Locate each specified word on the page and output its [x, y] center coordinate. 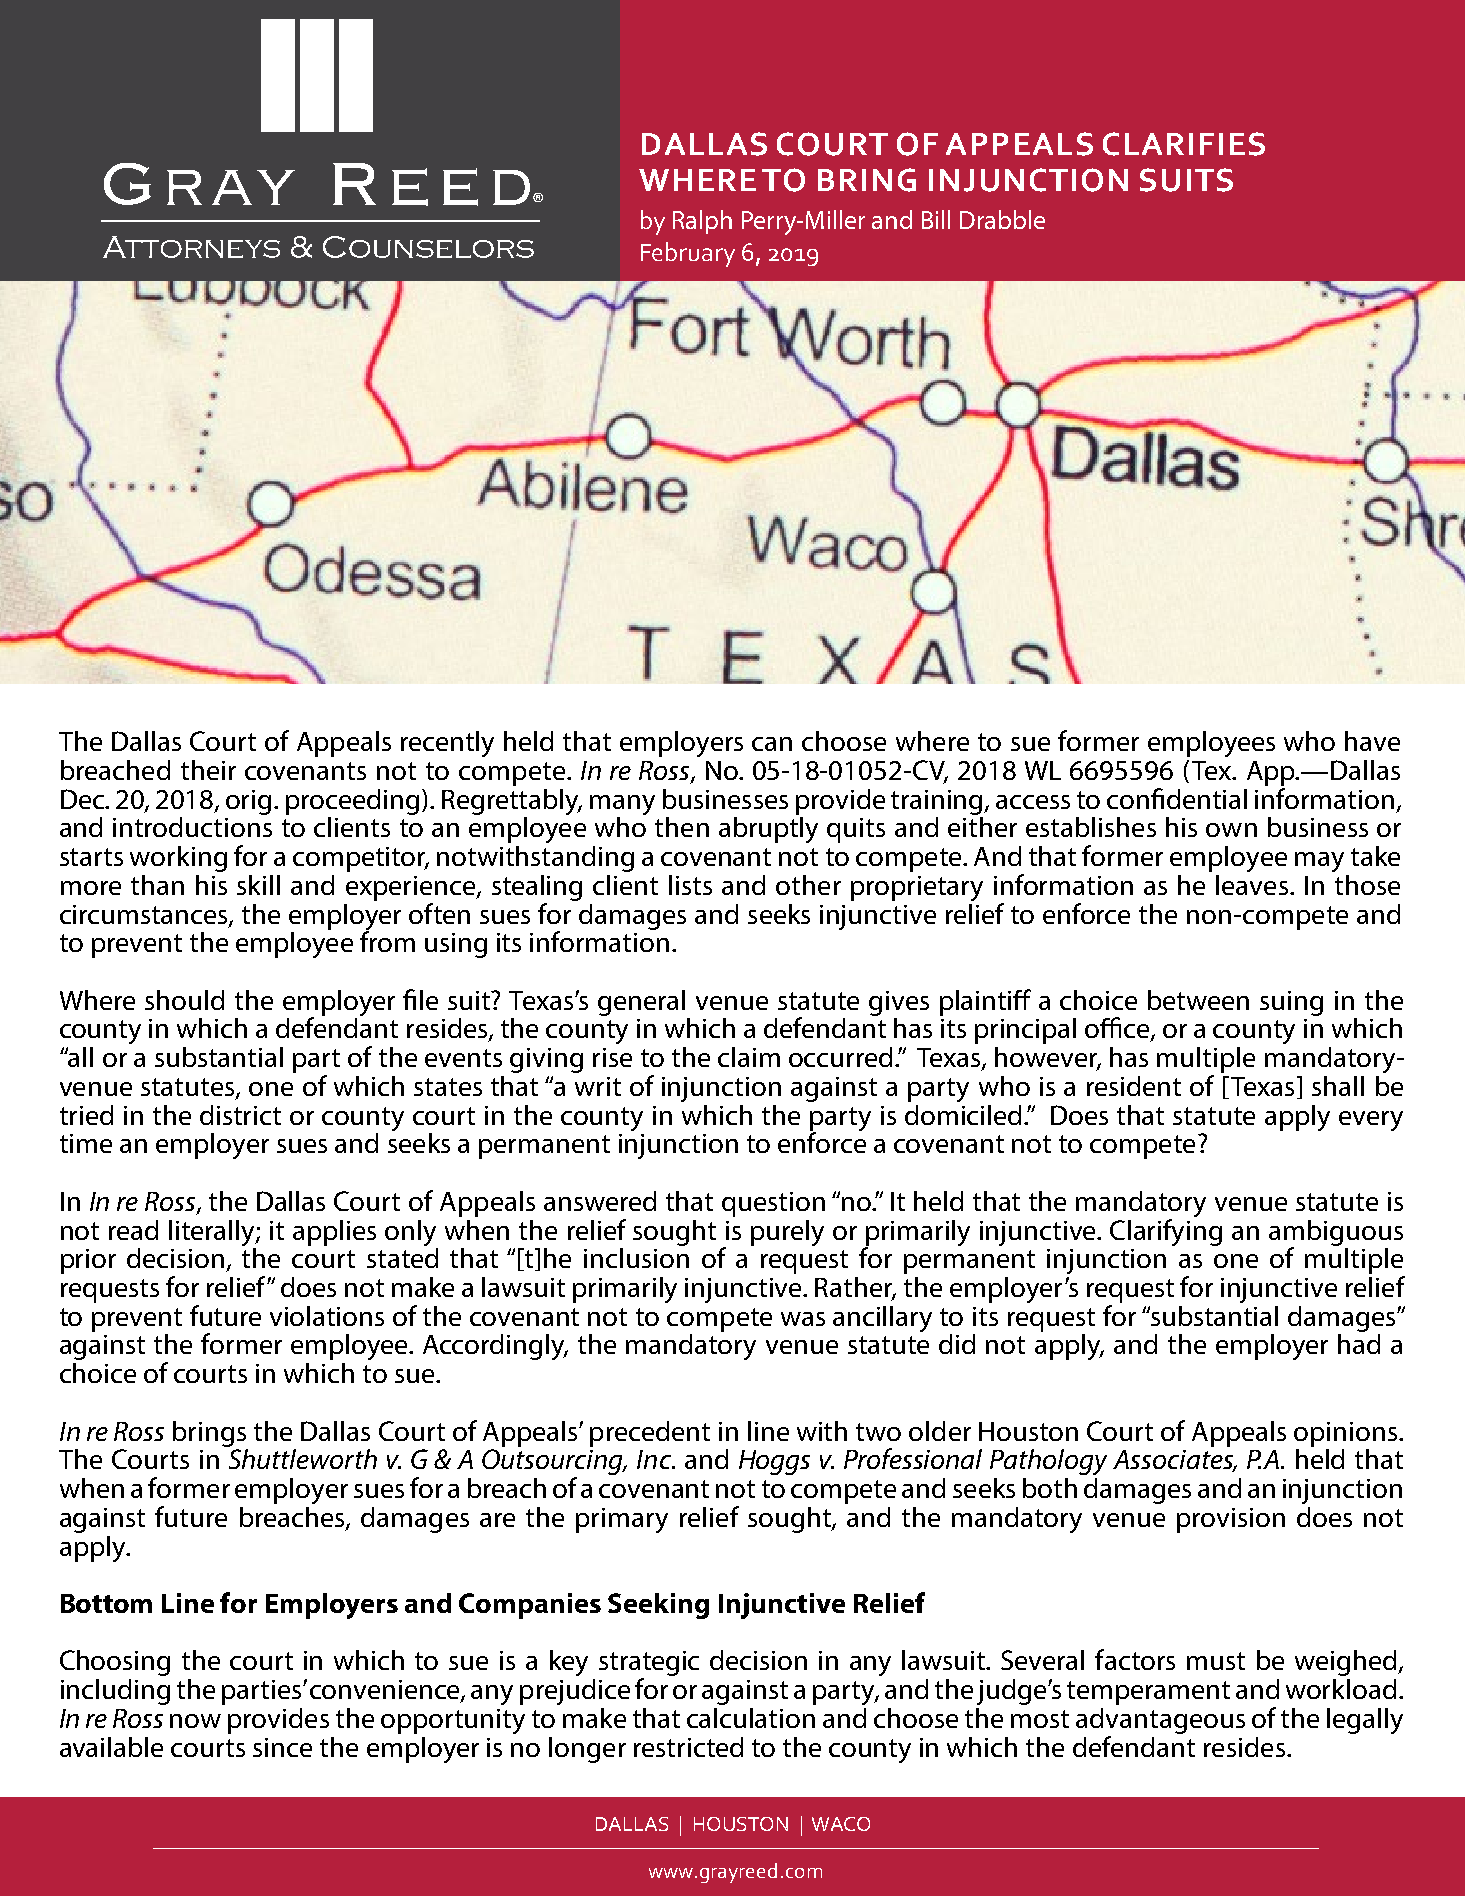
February [688, 254]
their [208, 770]
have [1372, 741]
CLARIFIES [1184, 144]
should [184, 1000]
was [803, 1319]
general [641, 1003]
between [1198, 1000]
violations [327, 1316]
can [772, 744]
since [282, 1747]
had [1359, 1344]
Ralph [702, 222]
